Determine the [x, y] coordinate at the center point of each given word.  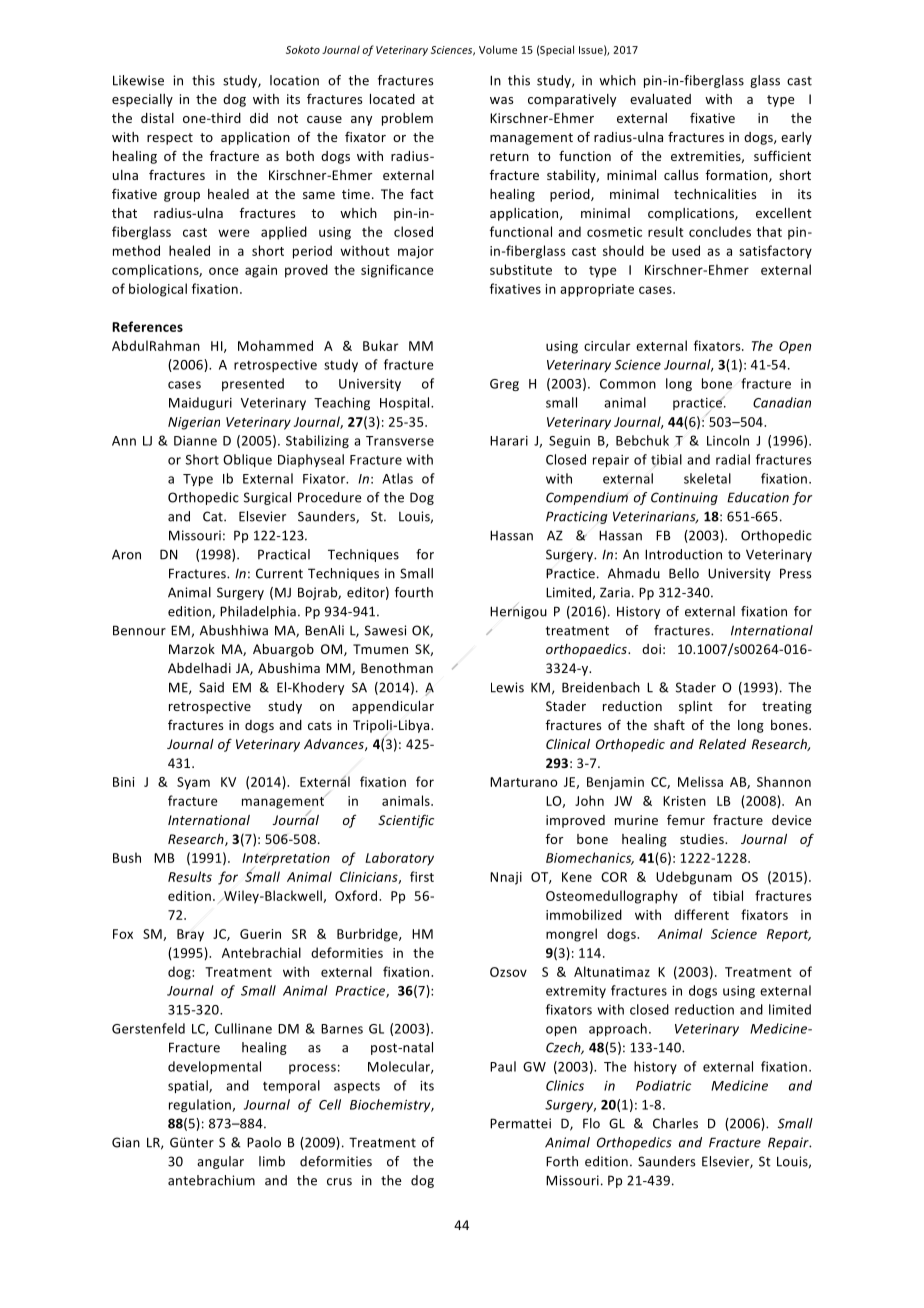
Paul [503, 1066]
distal [157, 118]
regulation [201, 1105]
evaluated [660, 99]
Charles [675, 1123]
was [501, 100]
